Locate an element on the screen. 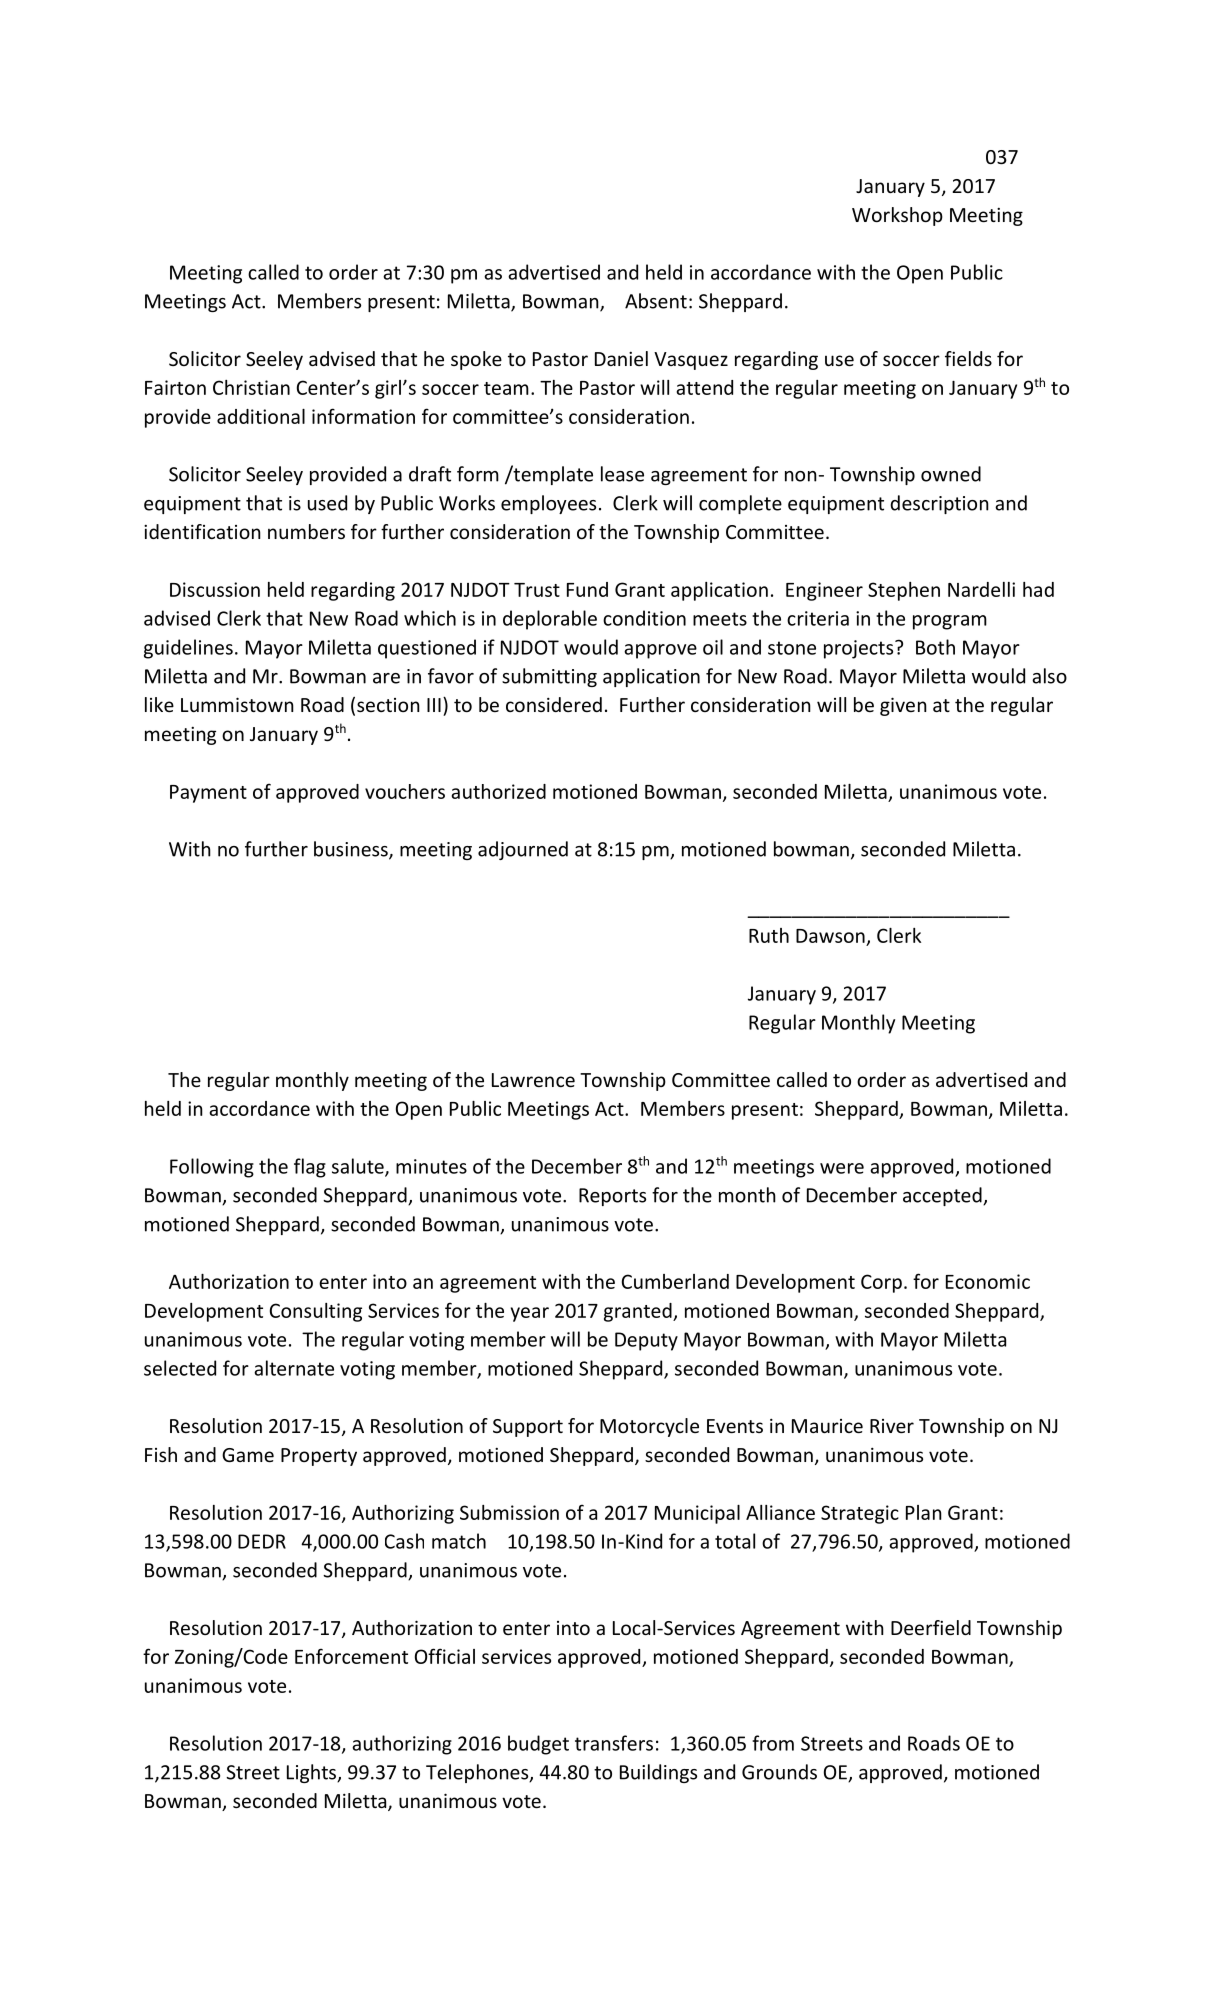 This screenshot has height=2006, width=1218. Daniel is located at coordinates (621, 358).
